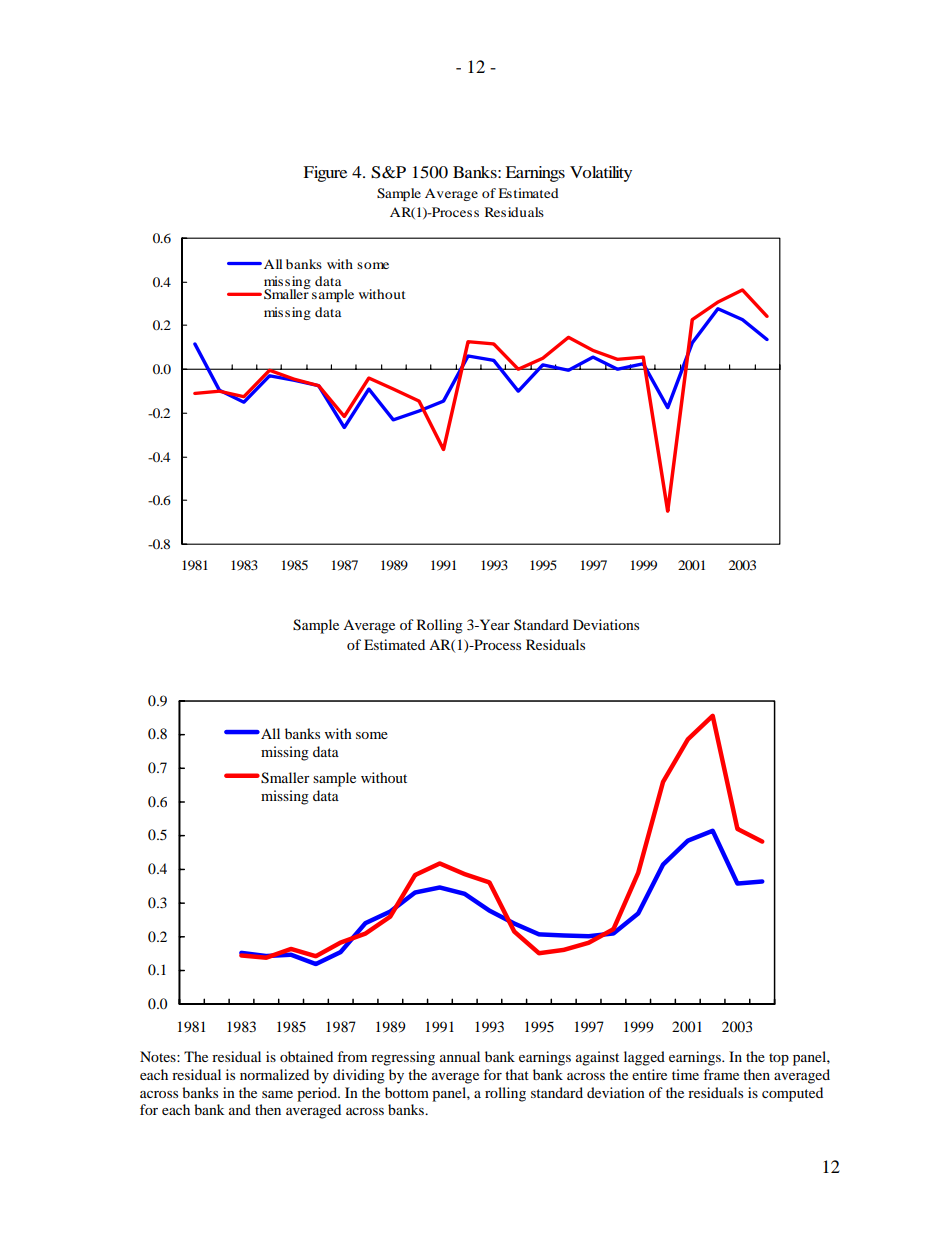 Image resolution: width=952 pixels, height=1233 pixels. Describe the element at coordinates (721, 1074) in the image. I see `frame` at that location.
